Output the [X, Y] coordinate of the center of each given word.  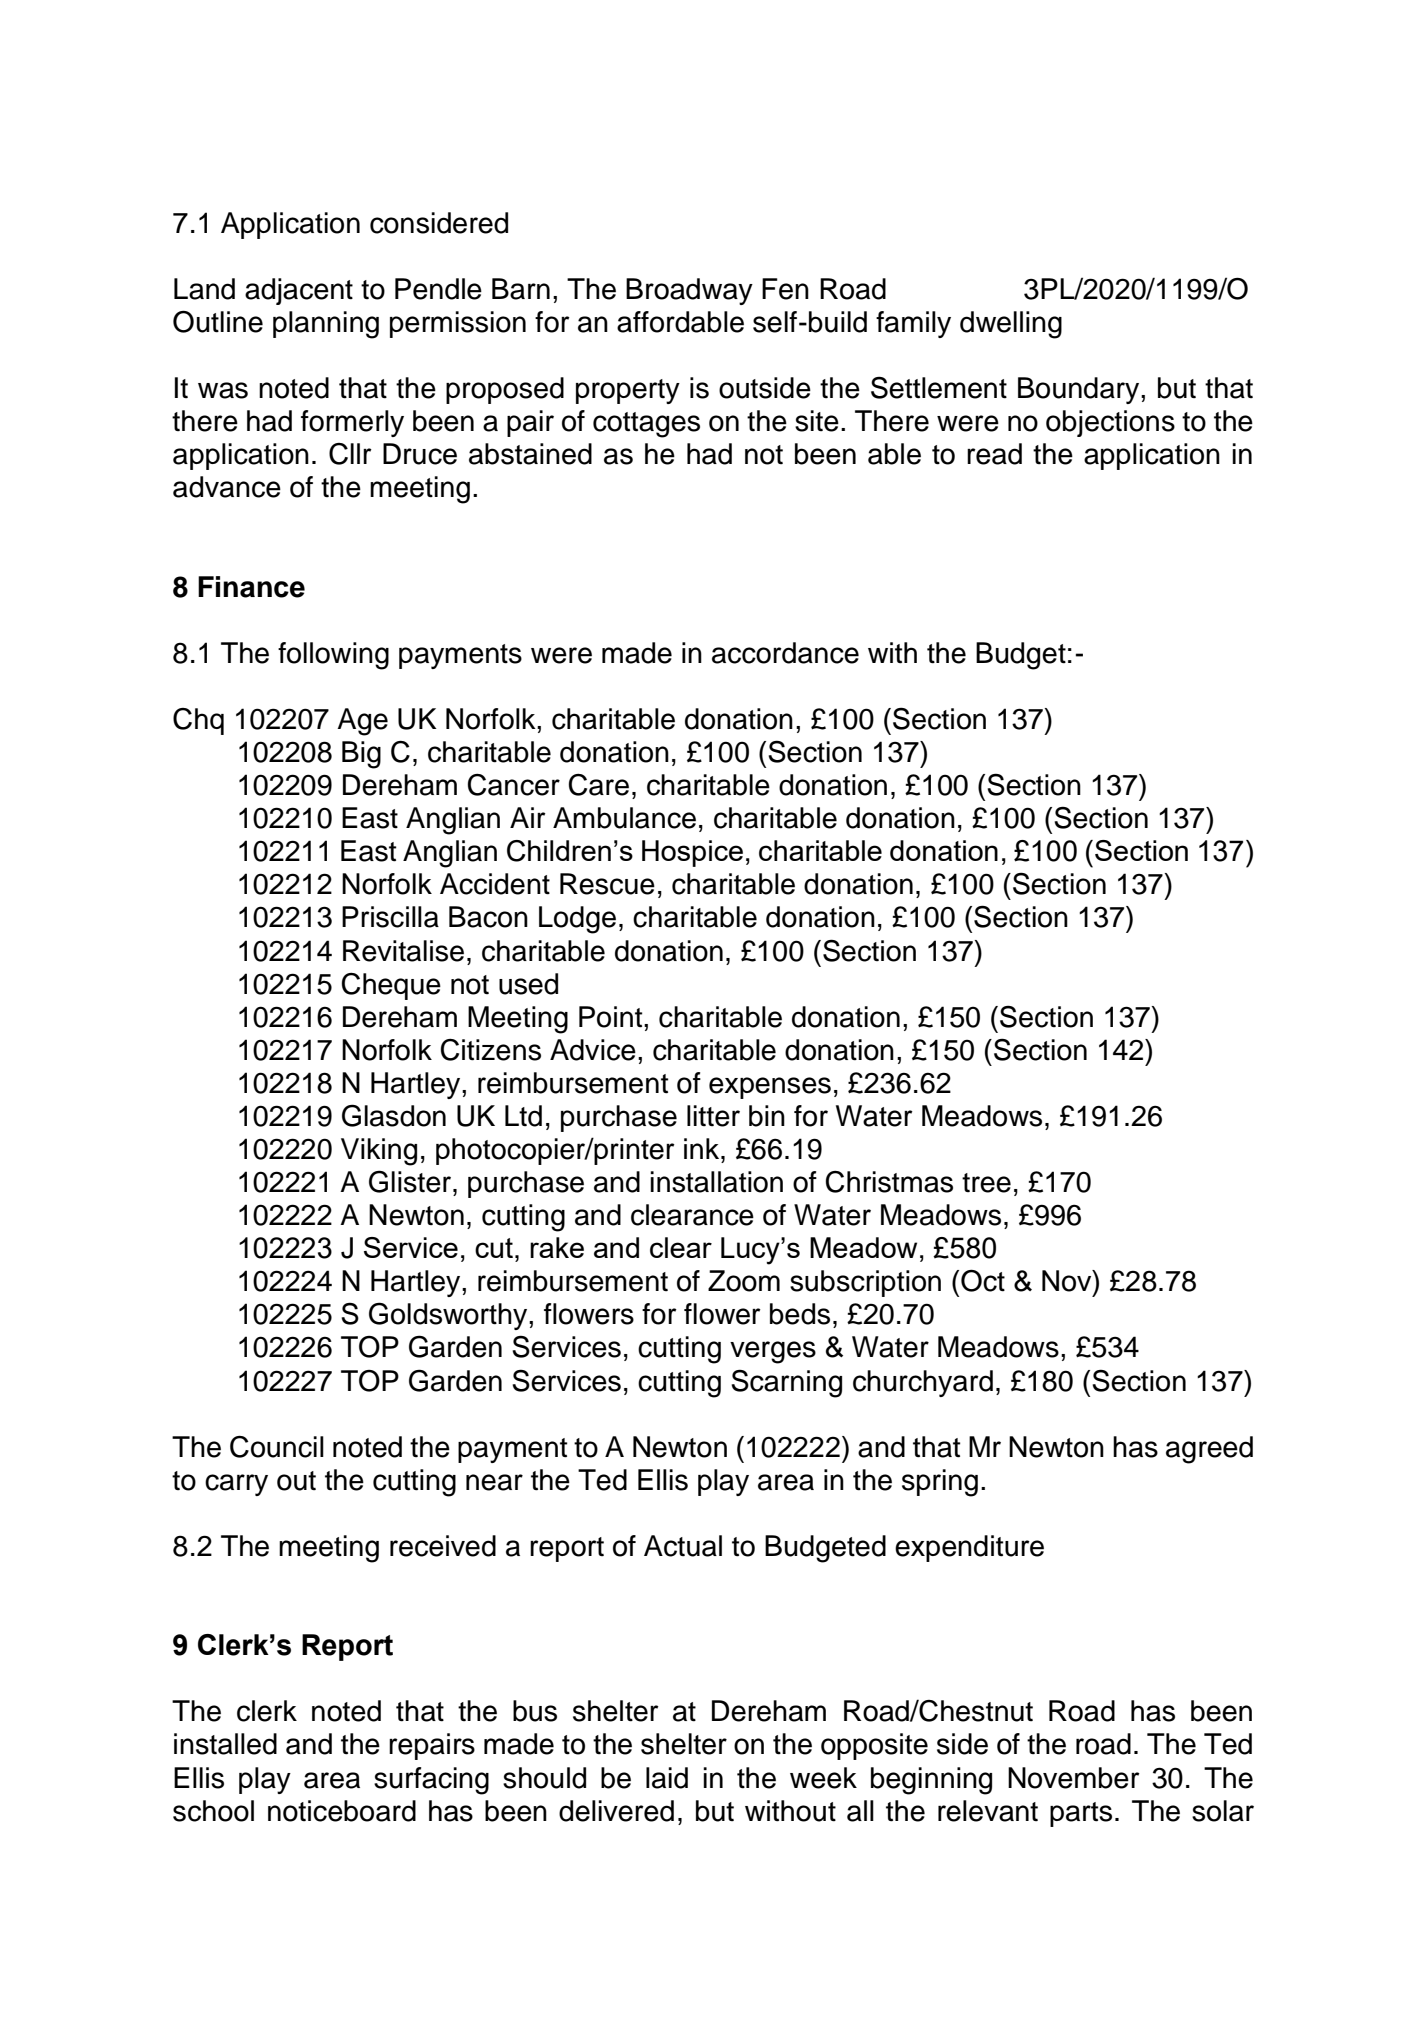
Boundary [1080, 390]
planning [326, 325]
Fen [785, 289]
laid [667, 1778]
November [1074, 1778]
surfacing [431, 1781]
